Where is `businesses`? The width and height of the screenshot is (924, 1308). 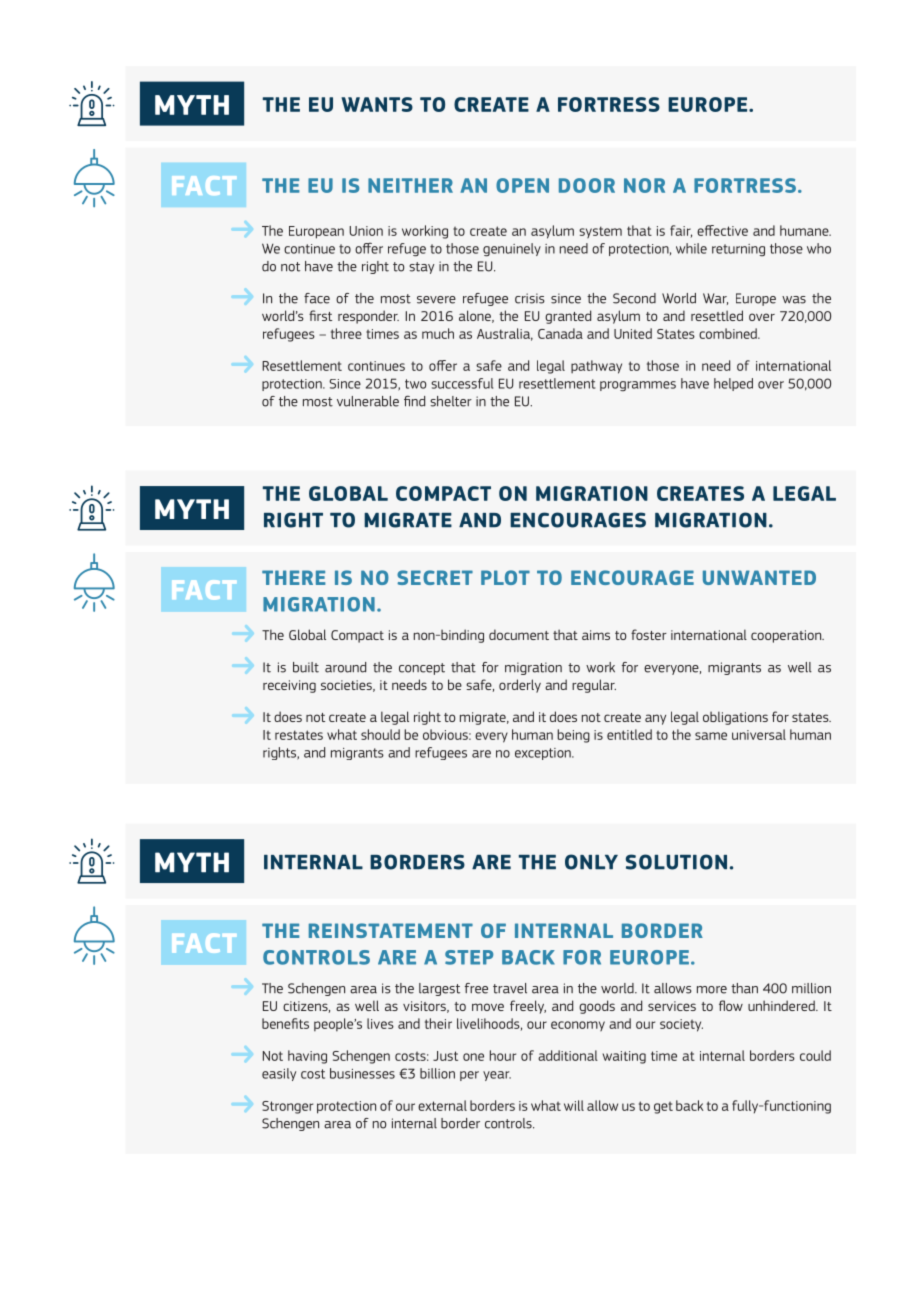
businesses is located at coordinates (362, 1073).
